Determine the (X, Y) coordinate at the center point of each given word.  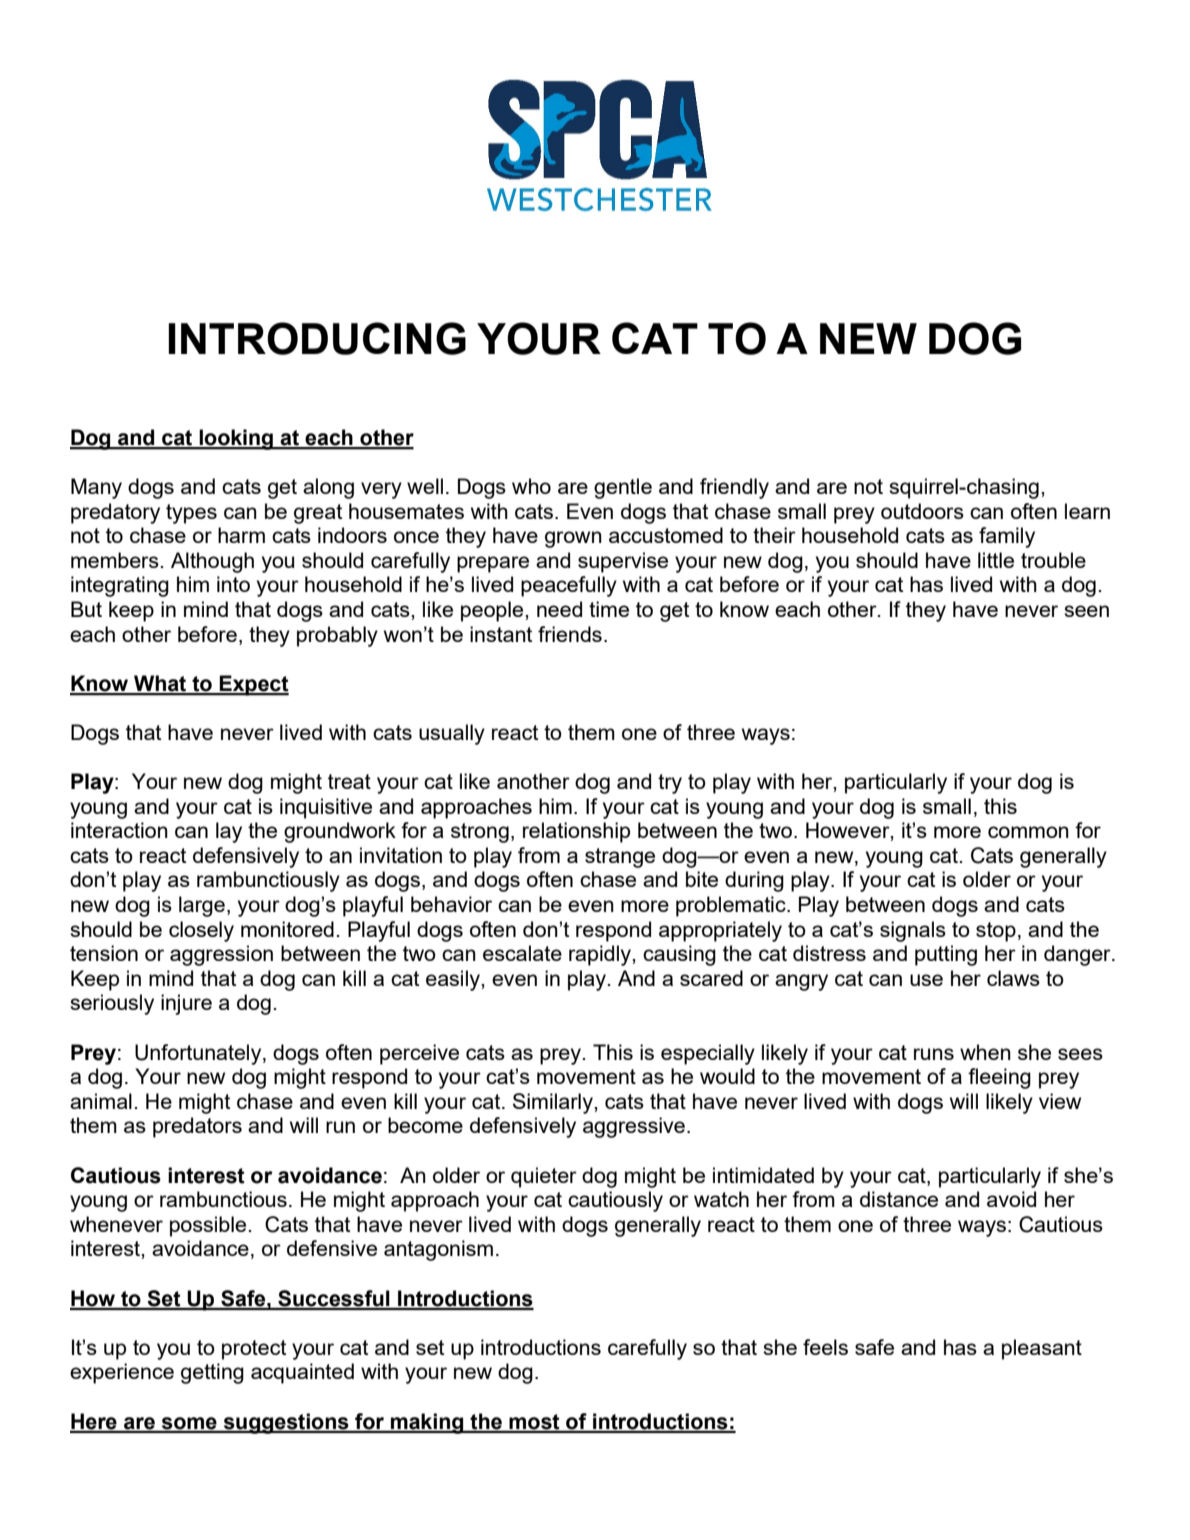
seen (1086, 611)
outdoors (922, 511)
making (427, 1423)
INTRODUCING (317, 338)
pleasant (1042, 1349)
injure (186, 1004)
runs (934, 1054)
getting (212, 1373)
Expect (253, 685)
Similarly (554, 1103)
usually (452, 734)
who (531, 486)
